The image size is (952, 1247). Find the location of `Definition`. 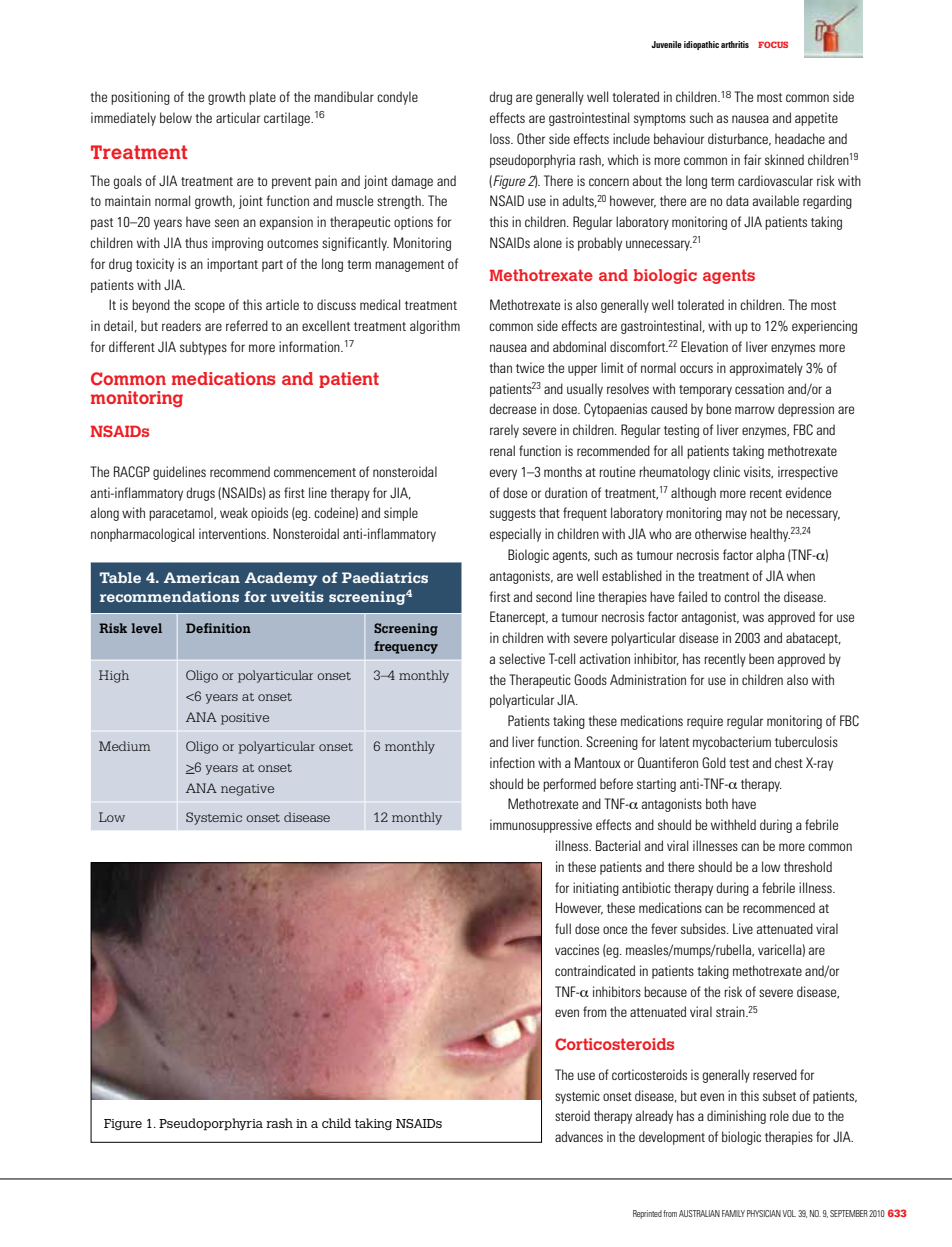

Definition is located at coordinates (218, 628).
